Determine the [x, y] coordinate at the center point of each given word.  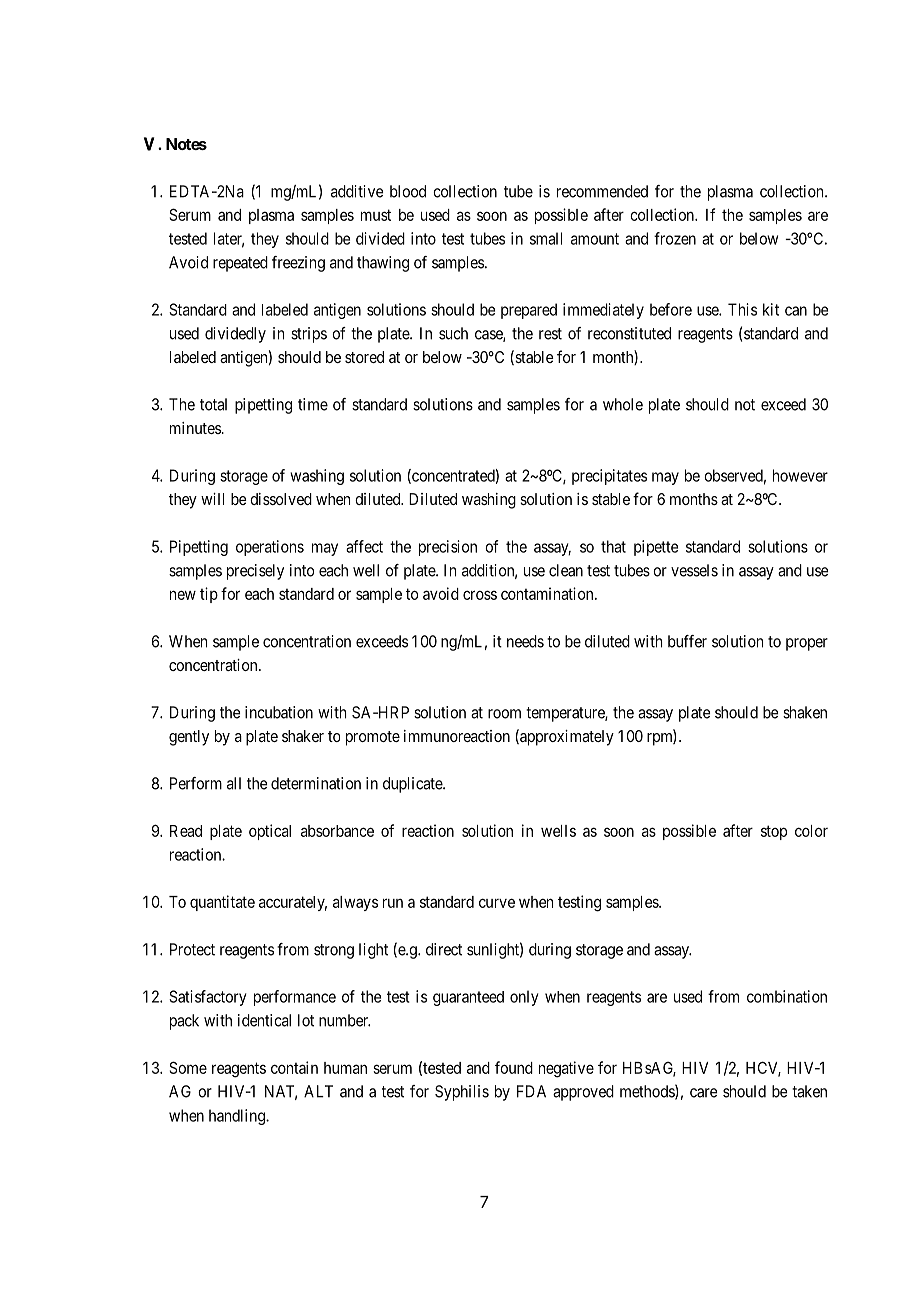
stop [774, 832]
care [704, 1093]
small [546, 238]
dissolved [281, 499]
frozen [675, 238]
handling [238, 1117]
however [800, 475]
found [514, 1067]
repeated [240, 264]
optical [270, 832]
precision [448, 548]
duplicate [413, 785]
